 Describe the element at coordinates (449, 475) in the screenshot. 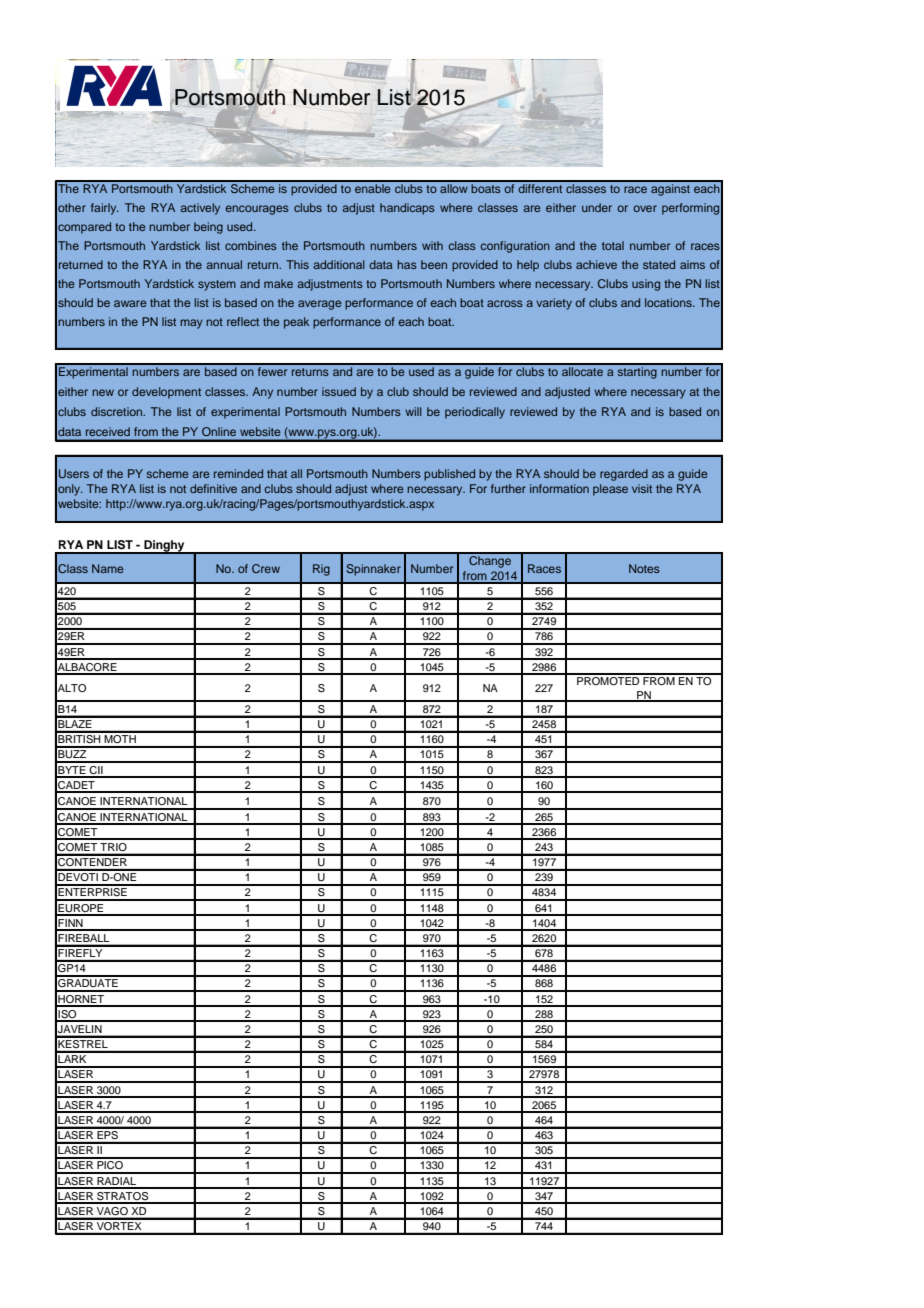

I see `published` at that location.
